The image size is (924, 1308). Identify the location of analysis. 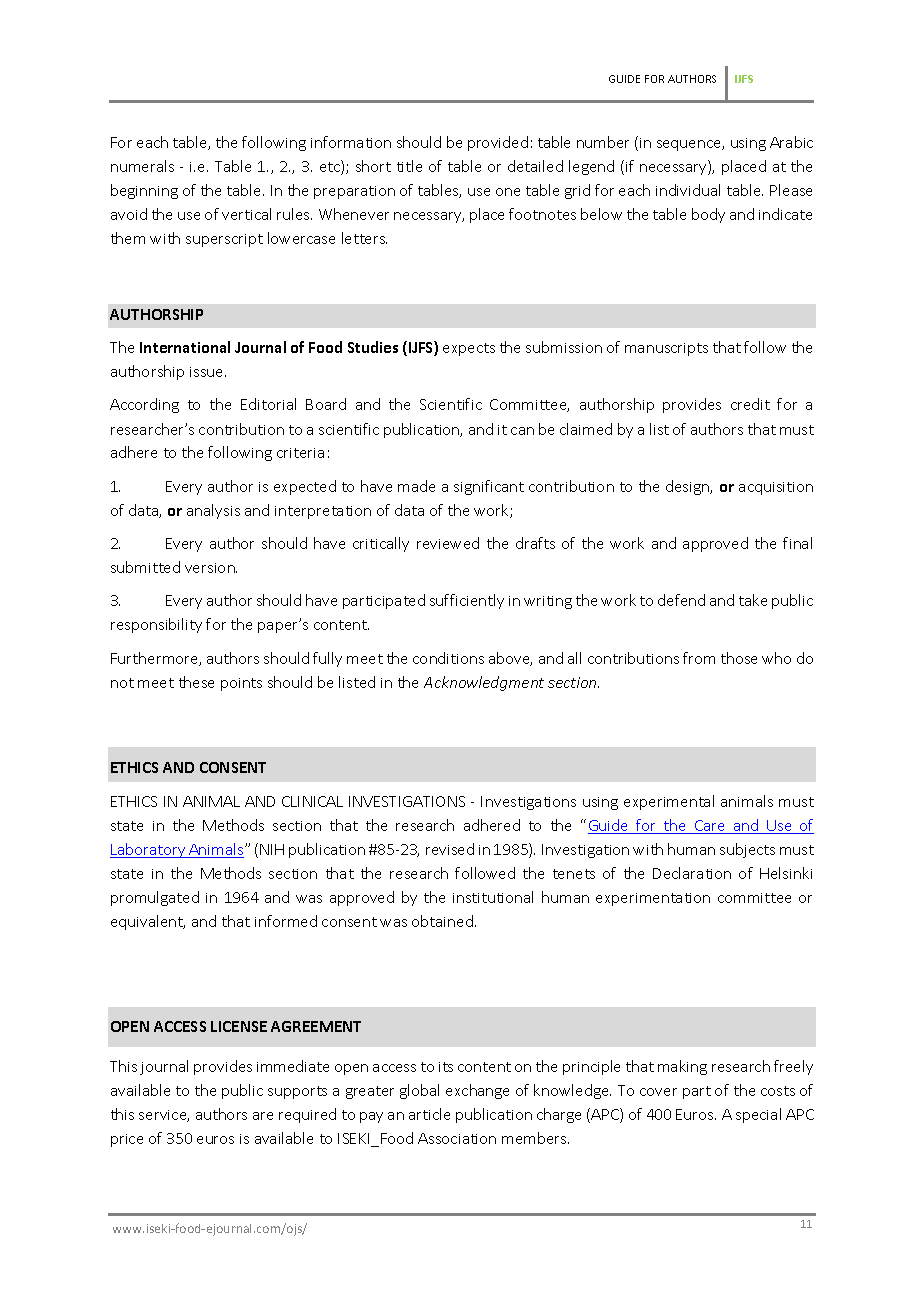
(213, 511).
